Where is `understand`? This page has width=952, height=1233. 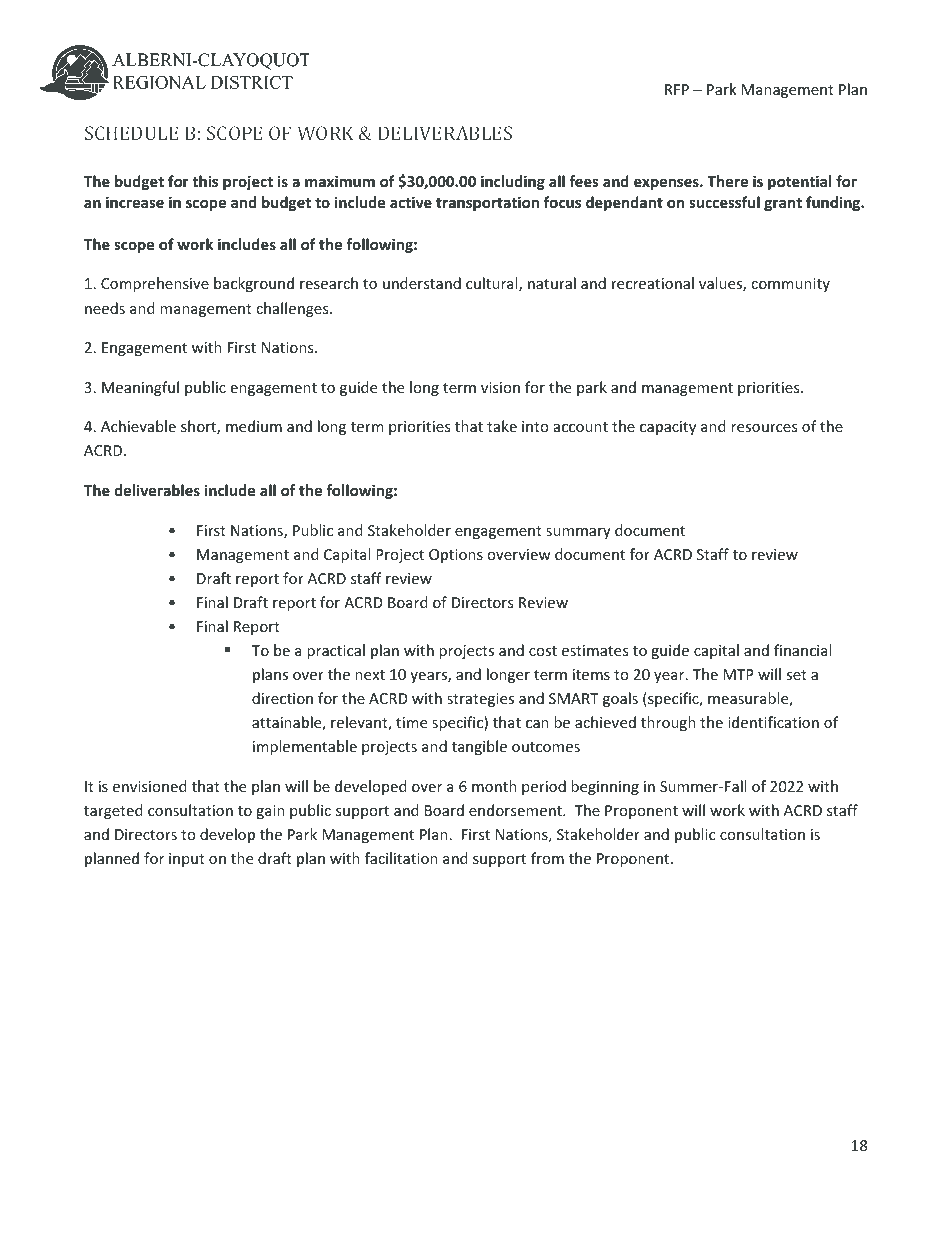
understand is located at coordinates (422, 283).
